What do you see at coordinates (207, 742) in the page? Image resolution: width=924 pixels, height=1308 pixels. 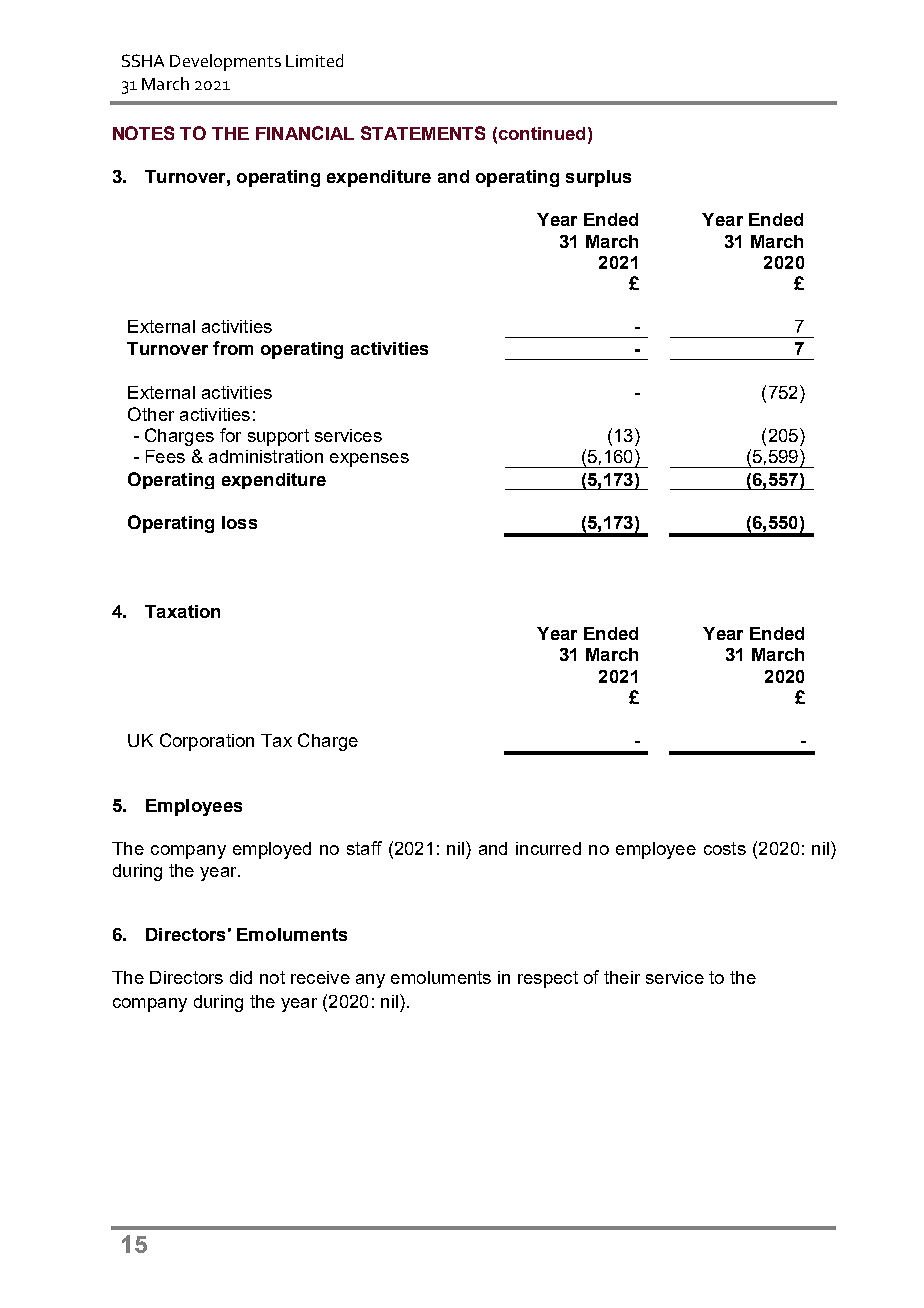 I see `Corporation` at bounding box center [207, 742].
